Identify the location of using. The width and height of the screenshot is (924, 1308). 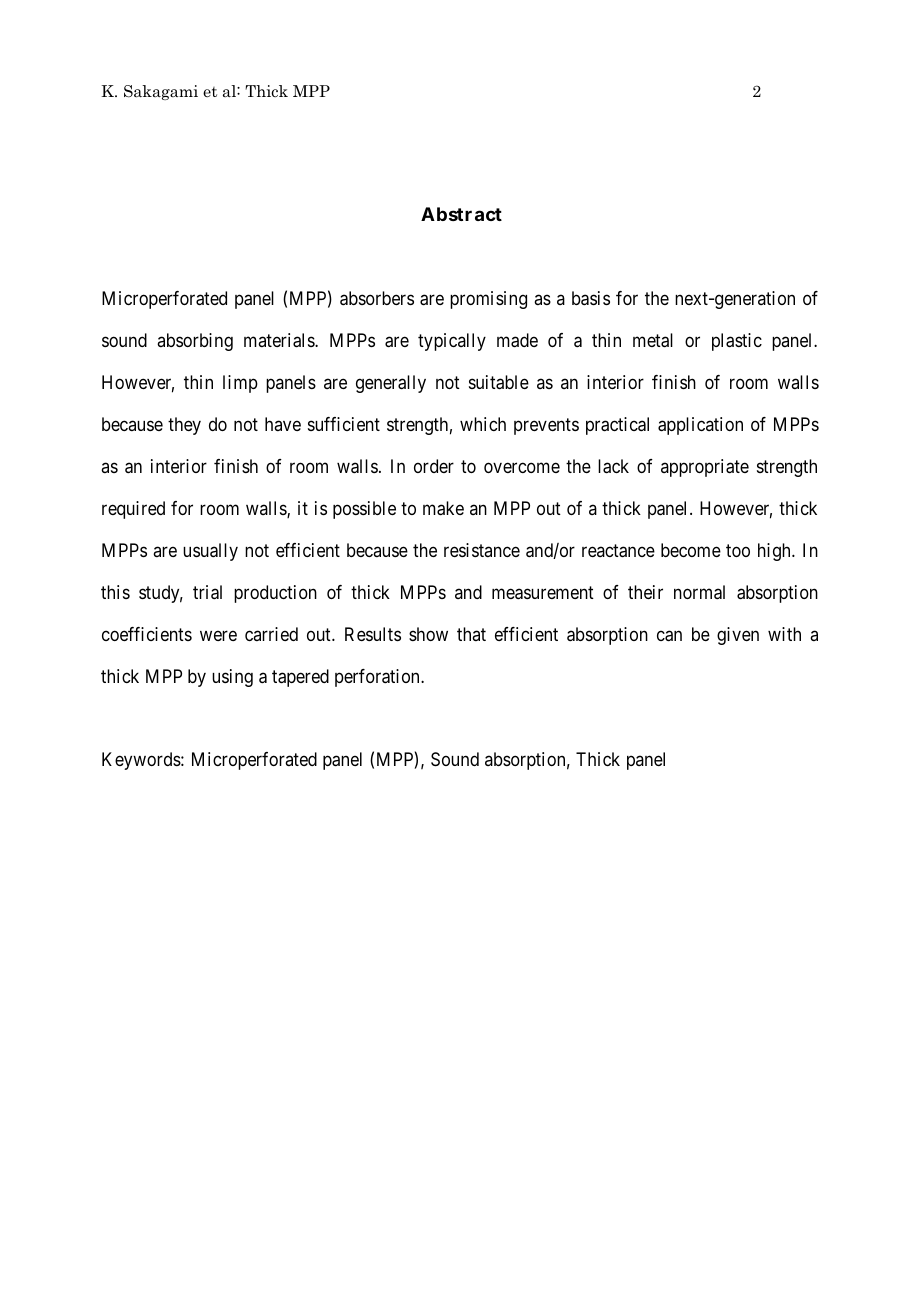
(232, 678).
